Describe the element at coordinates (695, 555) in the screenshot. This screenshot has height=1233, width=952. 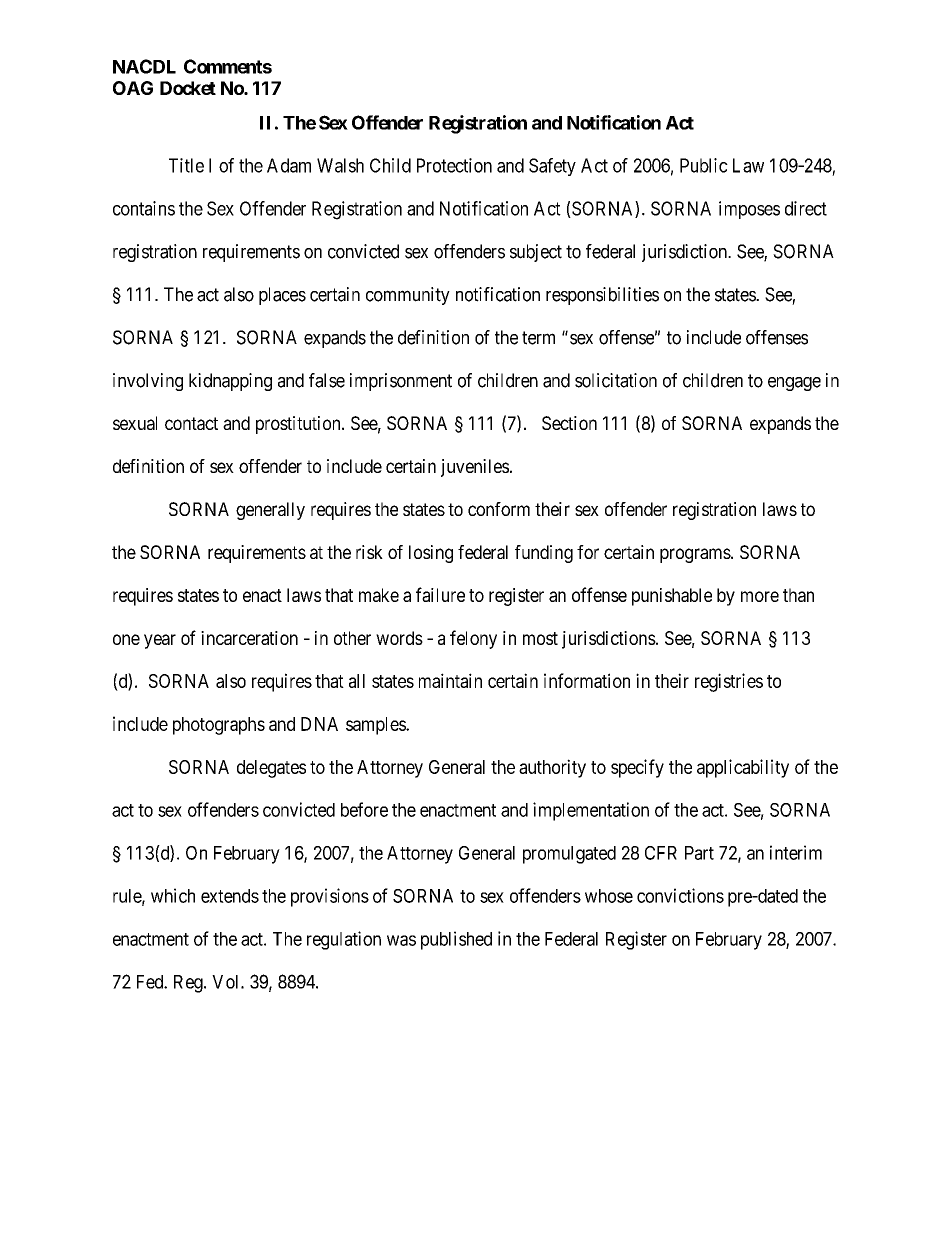
I see `programs` at that location.
